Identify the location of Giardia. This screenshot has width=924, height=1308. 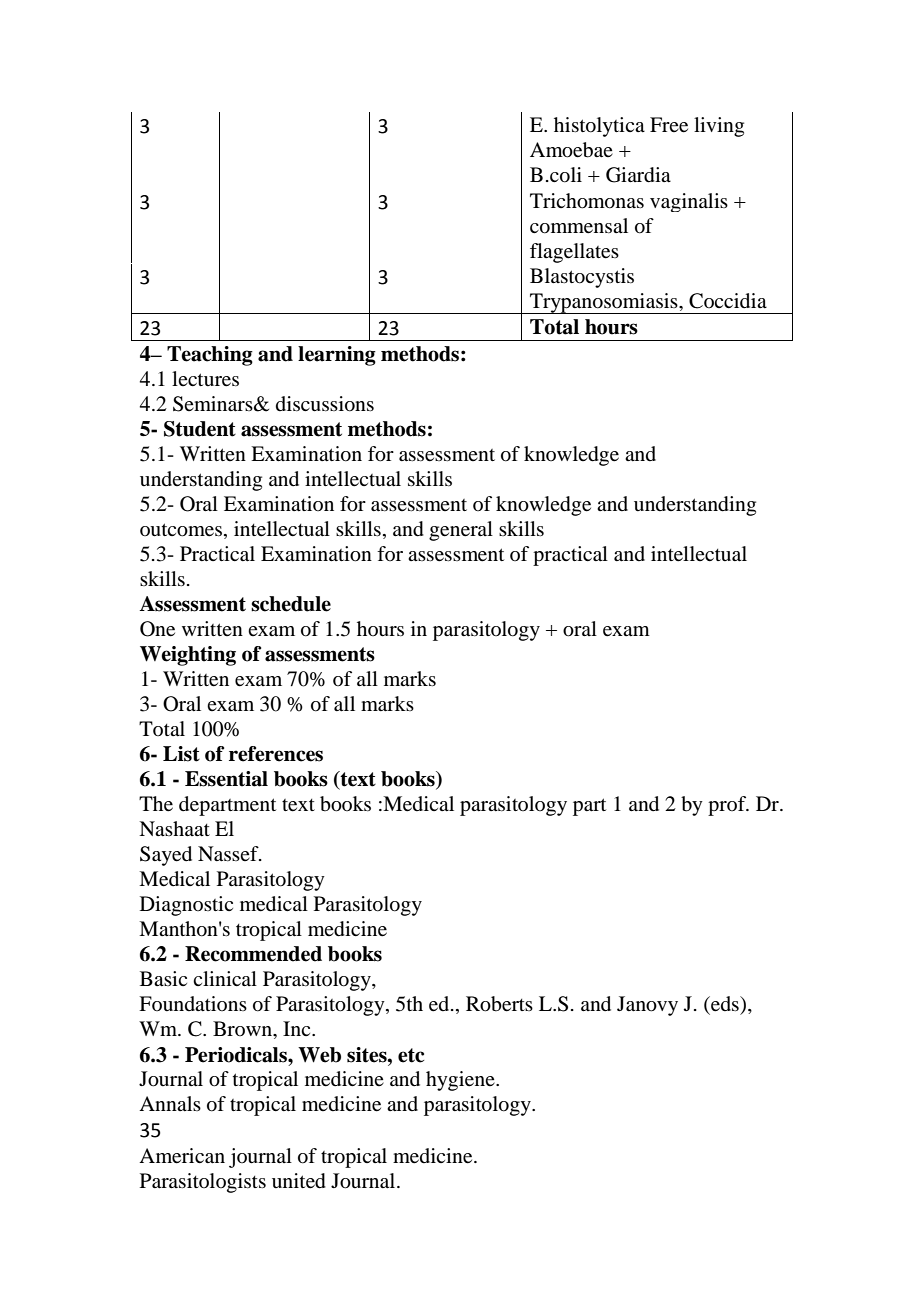
(638, 175).
